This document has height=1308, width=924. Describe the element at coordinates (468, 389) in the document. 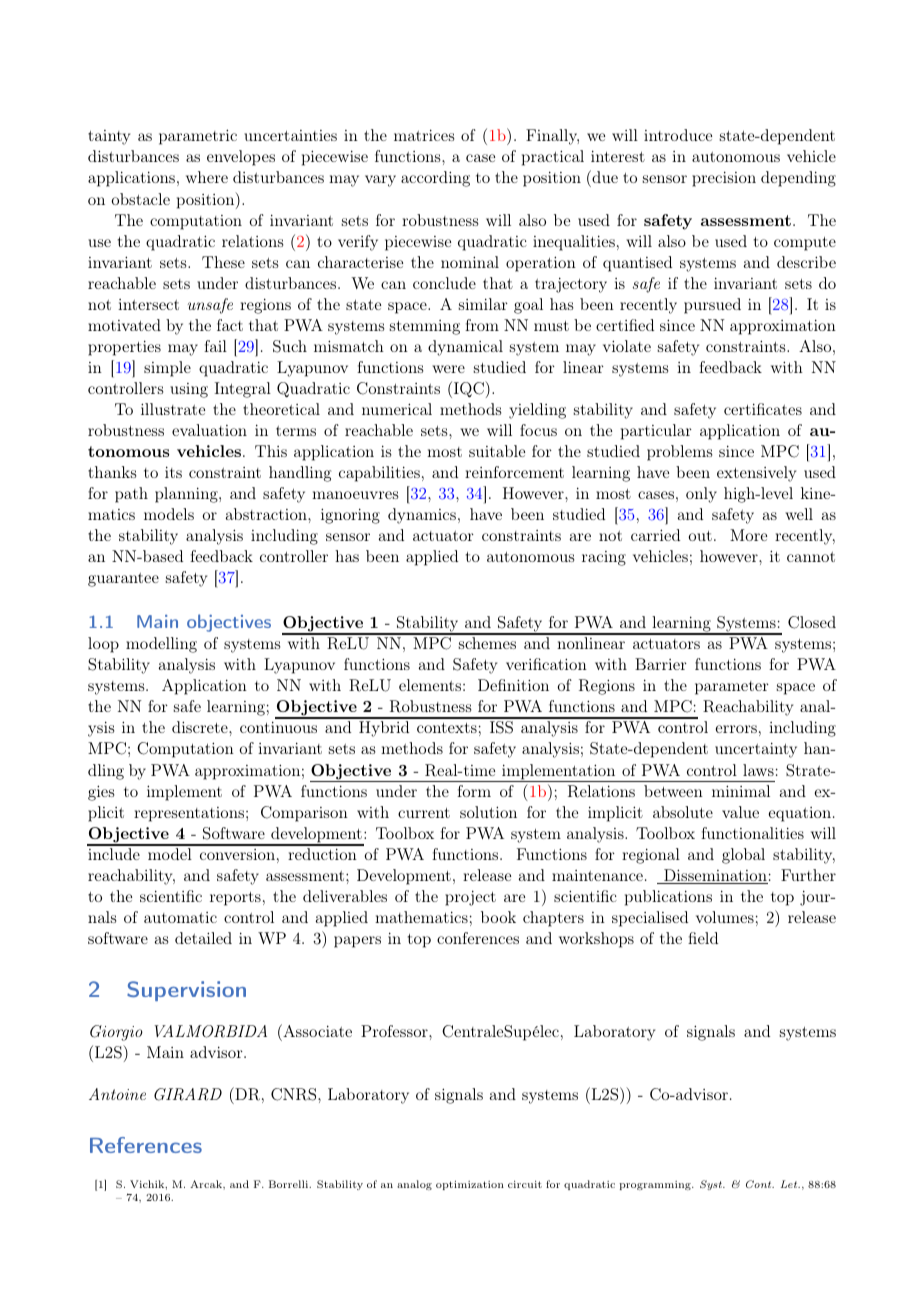

I see `IQC` at that location.
